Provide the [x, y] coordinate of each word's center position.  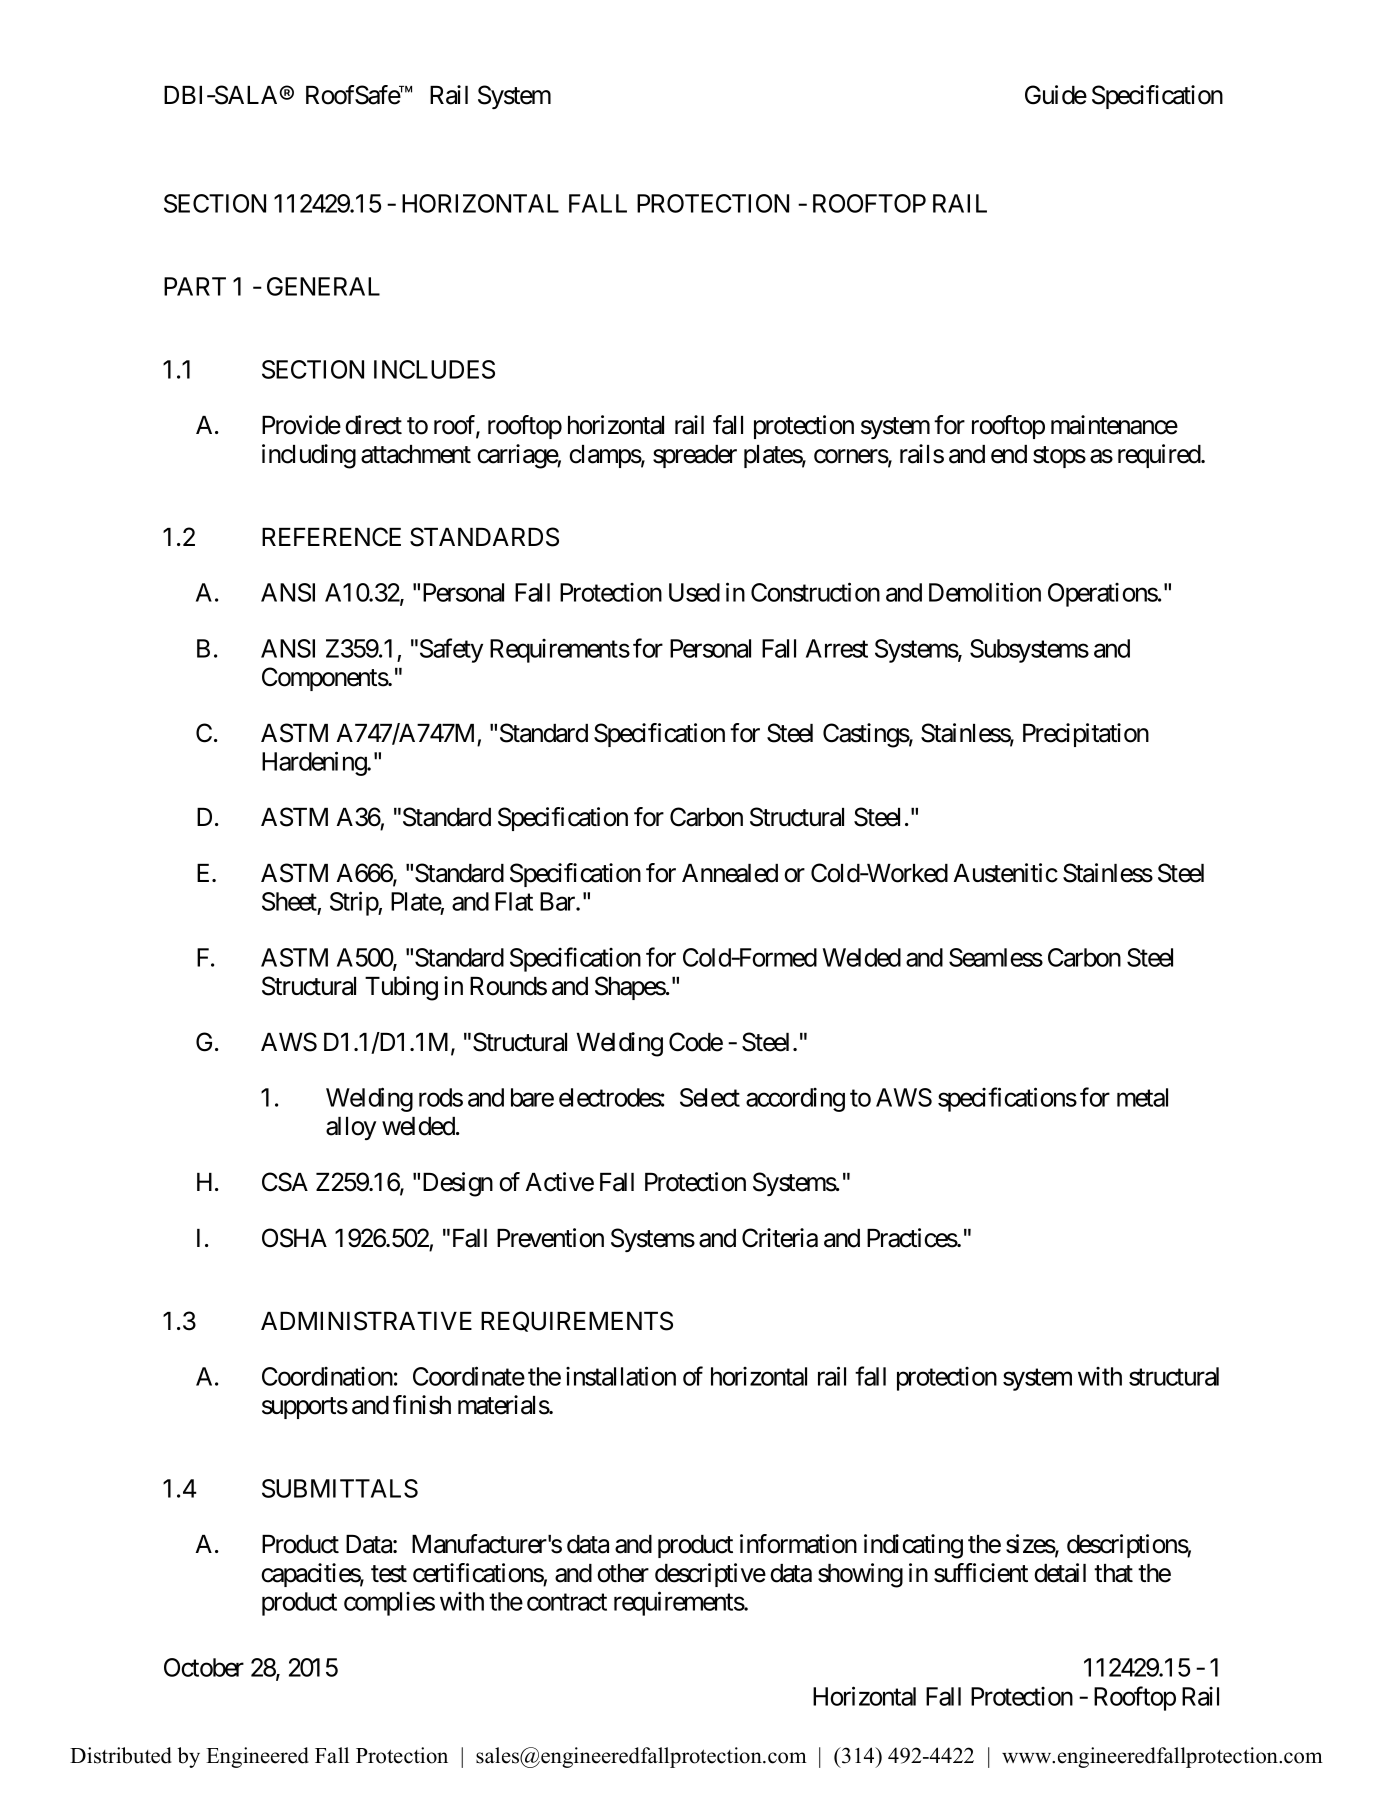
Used [694, 592]
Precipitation [1086, 735]
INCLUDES [434, 369]
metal [1142, 1097]
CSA [285, 1182]
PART [195, 286]
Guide [1056, 95]
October [204, 1667]
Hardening [315, 763]
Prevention [550, 1238]
